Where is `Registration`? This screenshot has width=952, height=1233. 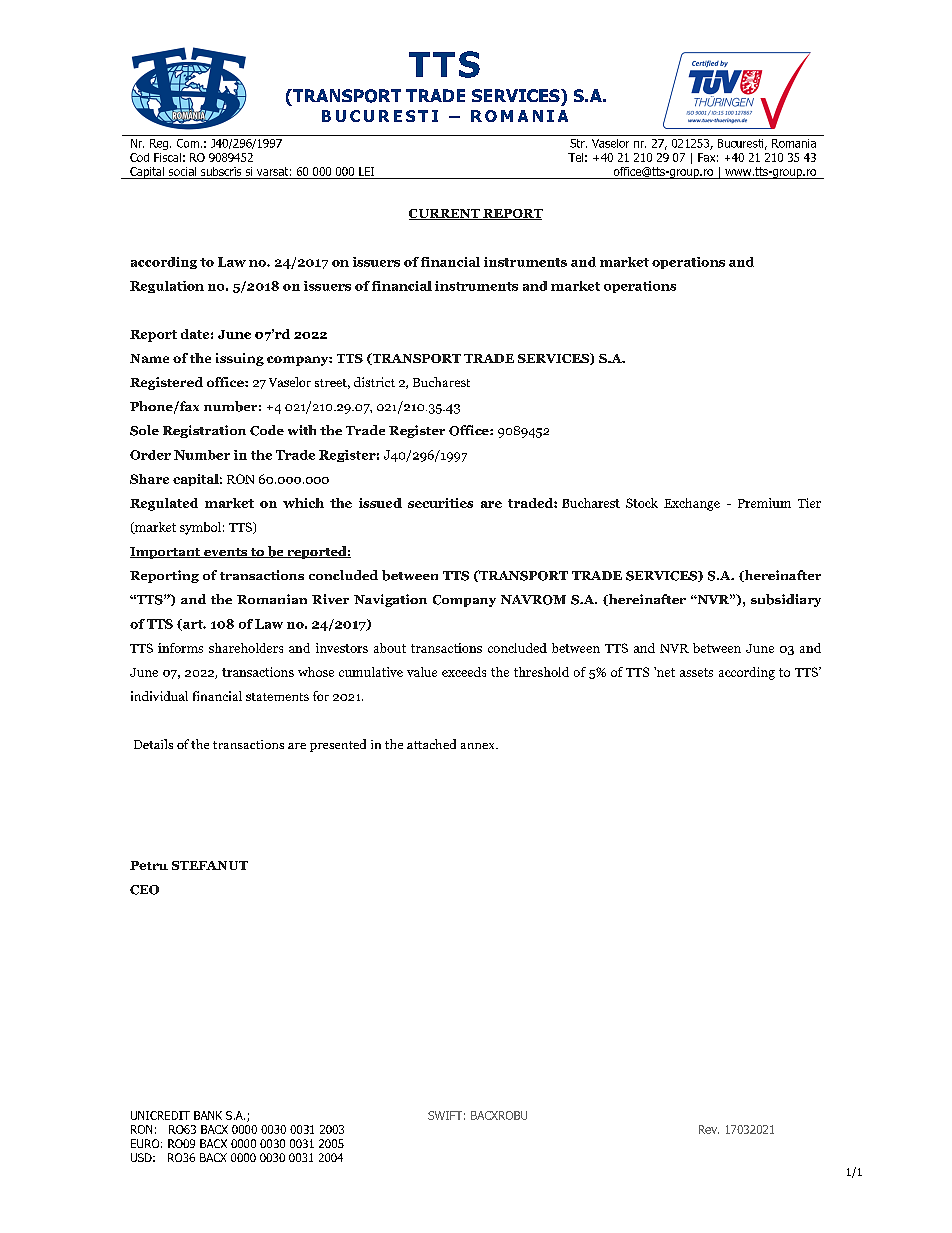 Registration is located at coordinates (204, 431).
